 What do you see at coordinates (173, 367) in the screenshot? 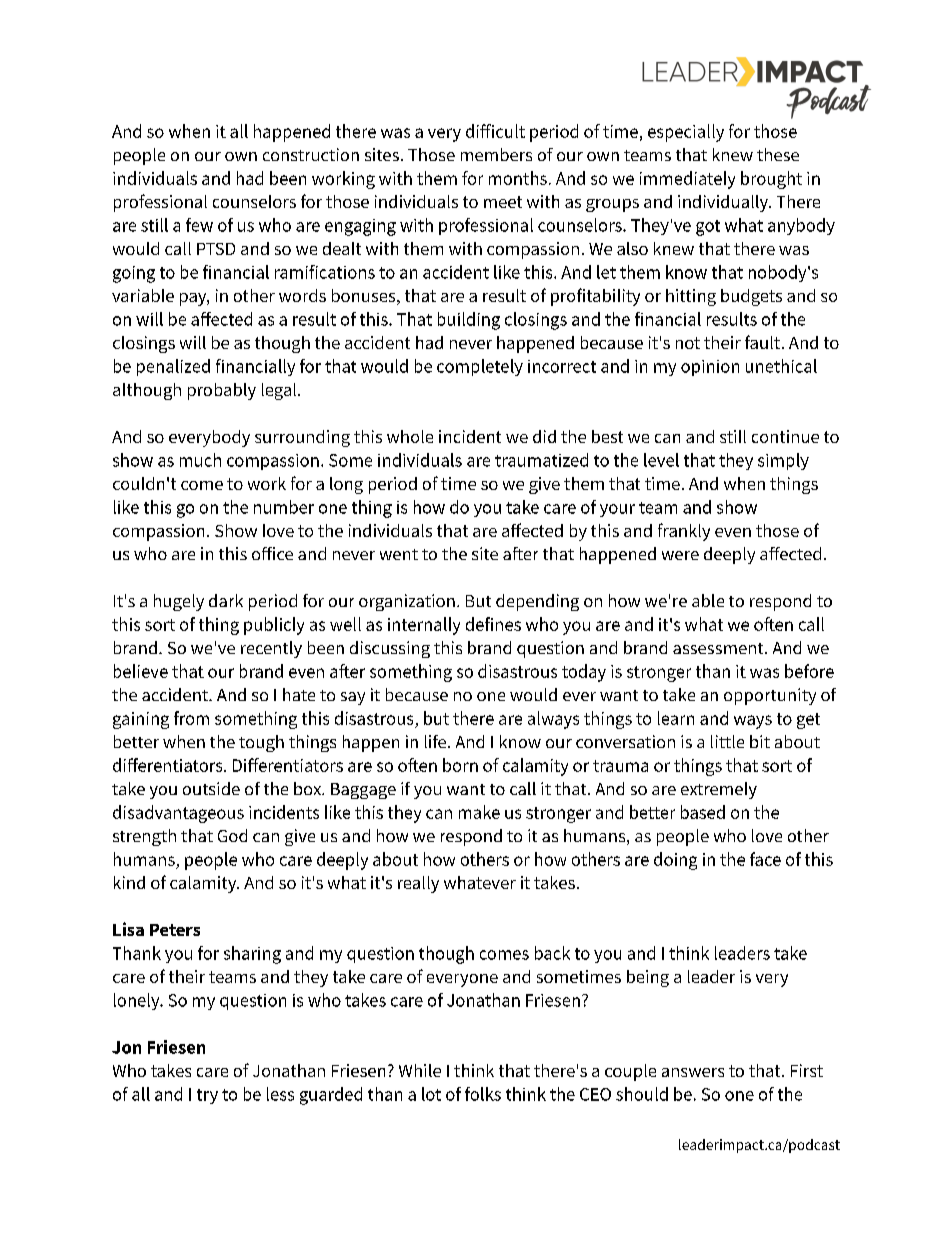
I see `penalized` at bounding box center [173, 367].
